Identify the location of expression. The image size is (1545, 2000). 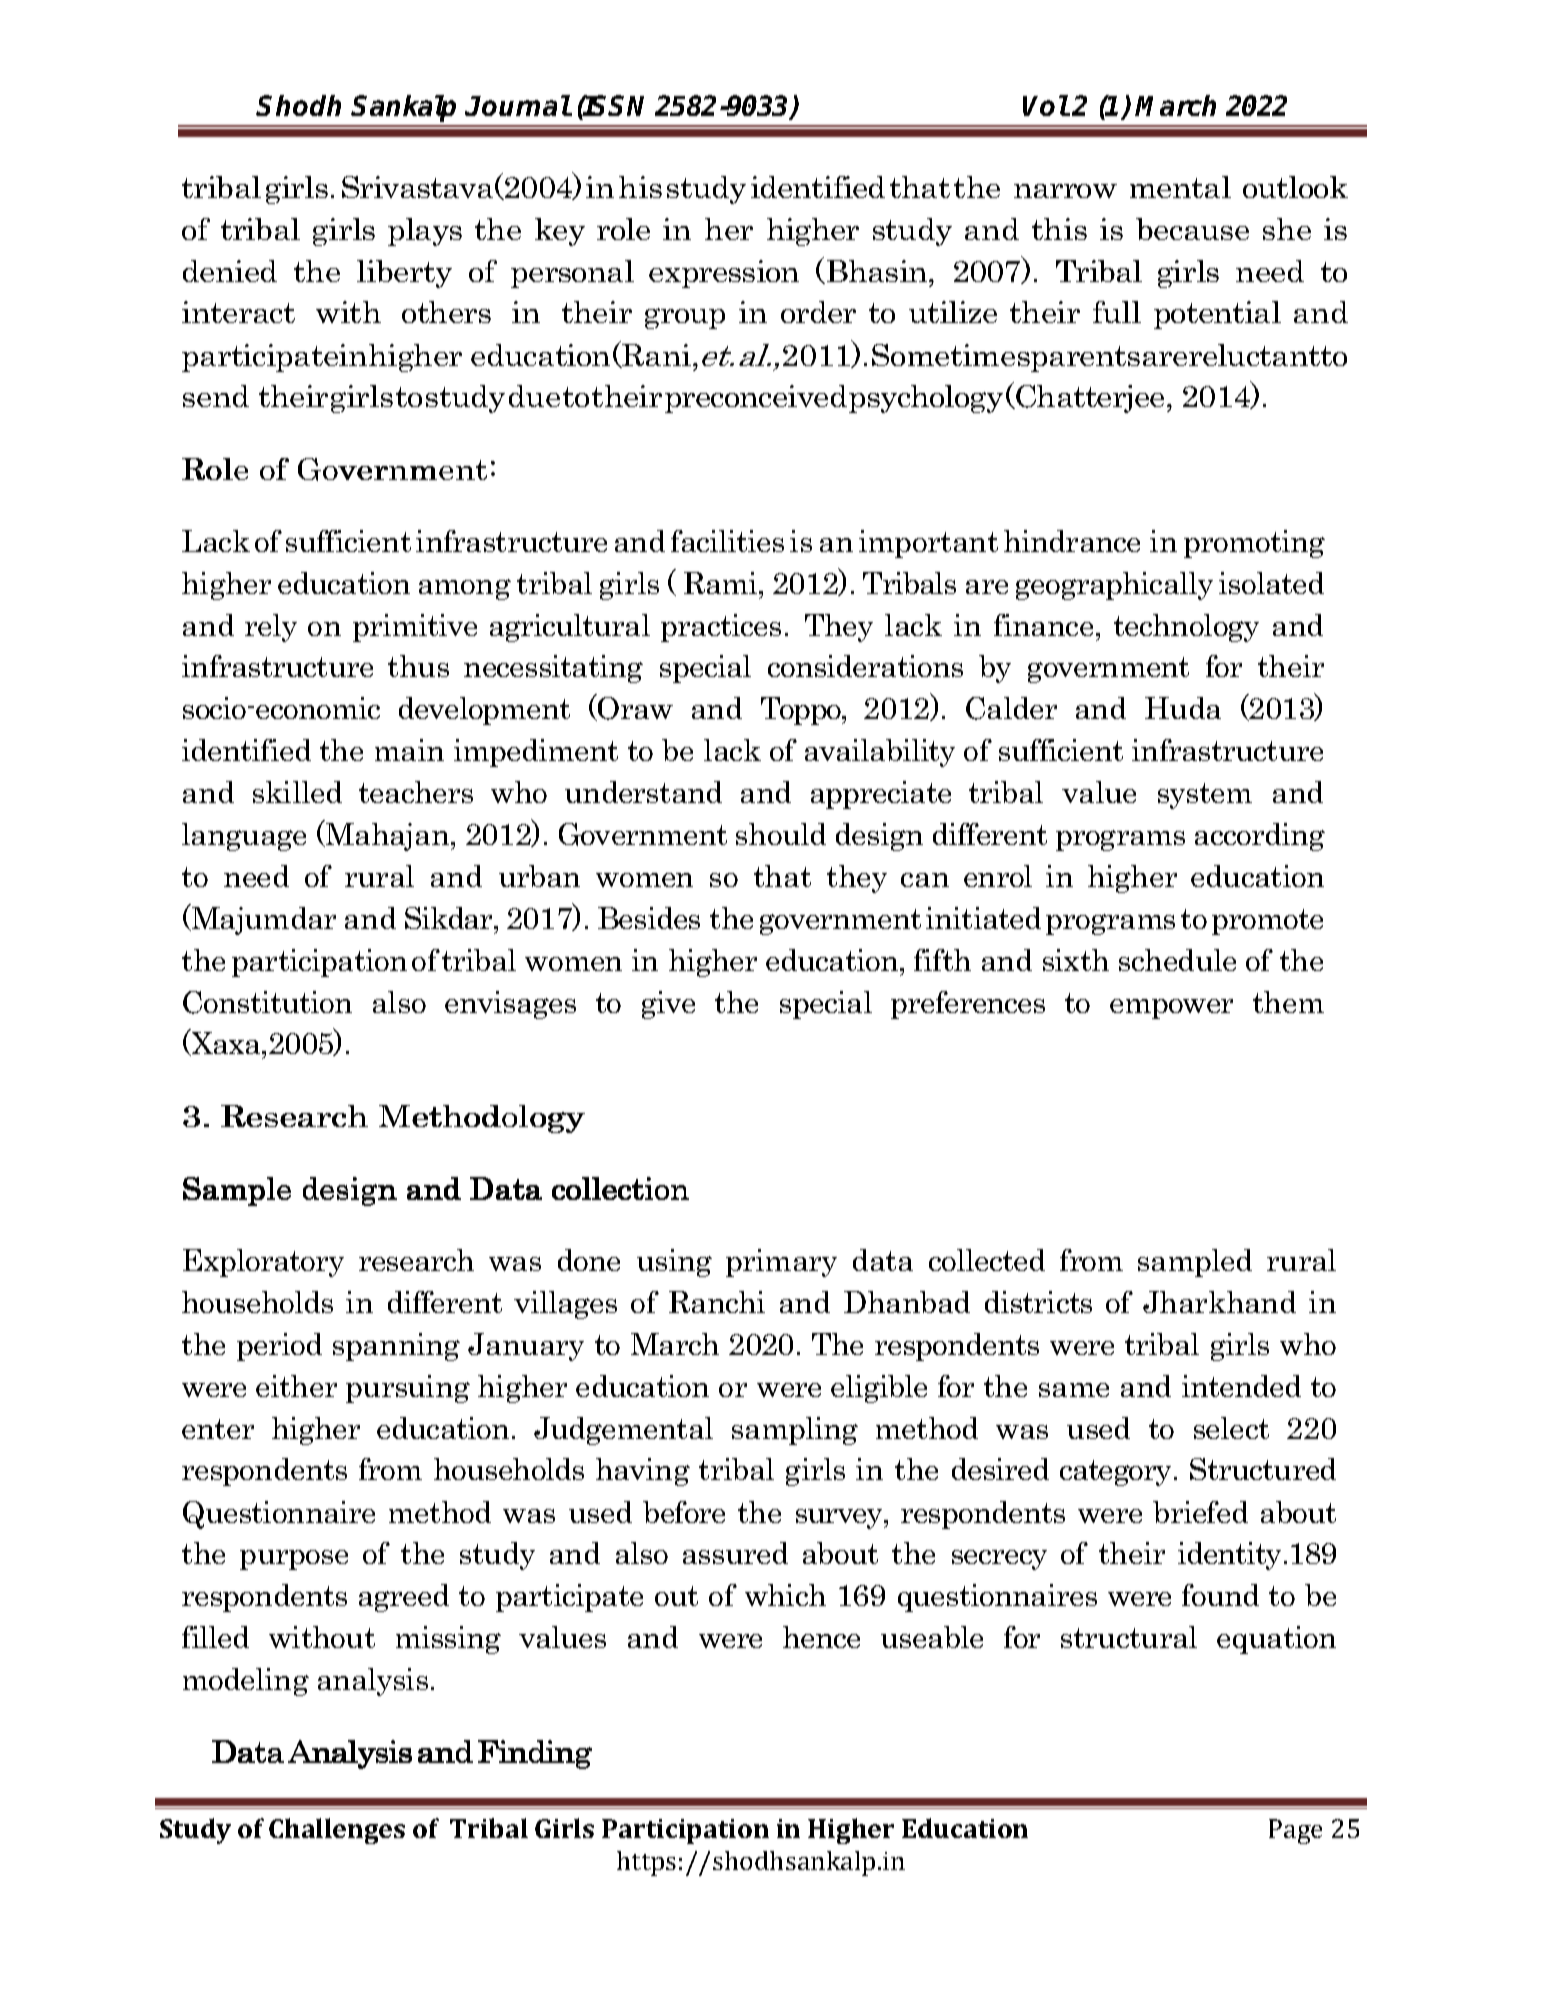
(724, 274).
